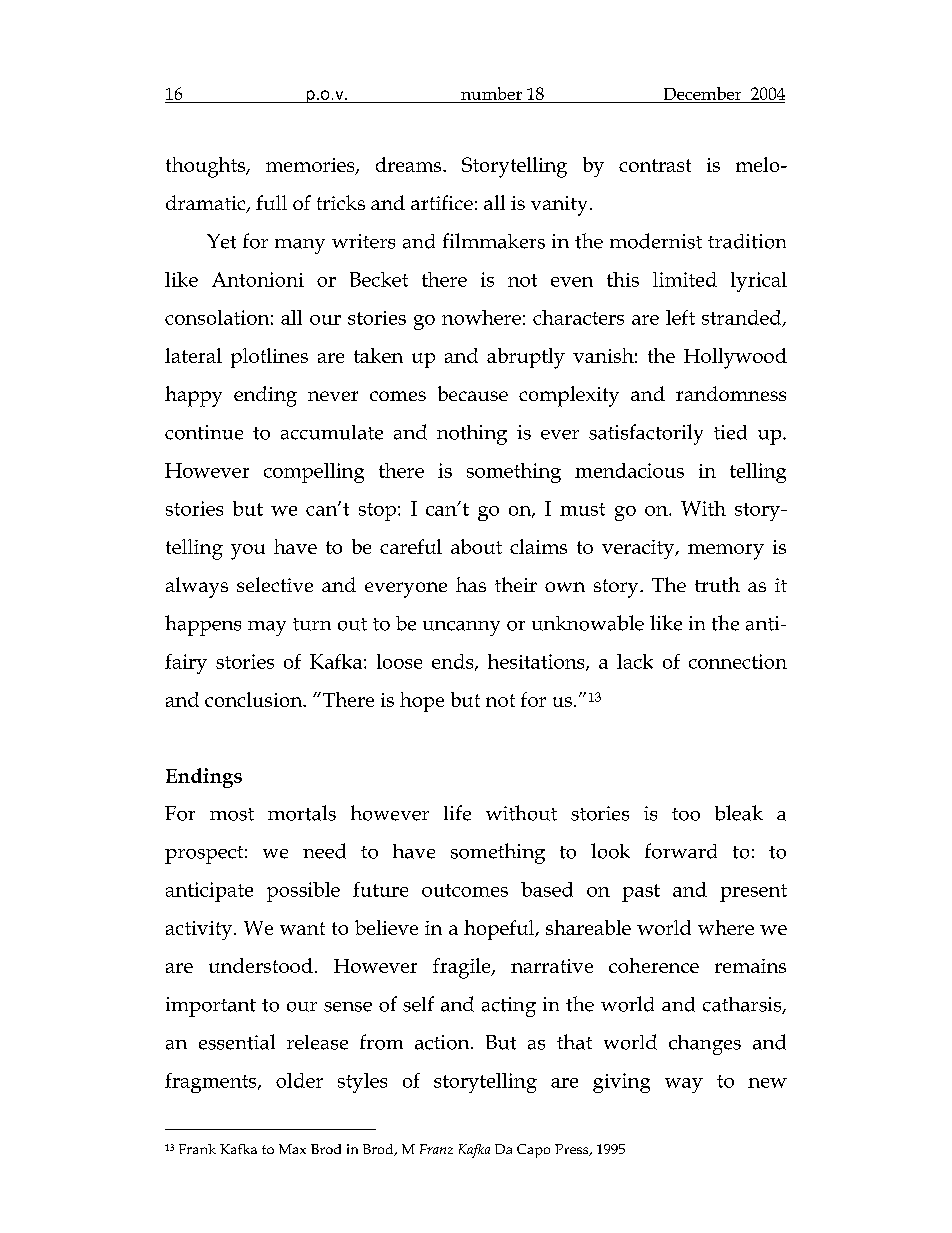 This screenshot has height=1233, width=952. Describe the element at coordinates (476, 546) in the screenshot. I see `about` at that location.
